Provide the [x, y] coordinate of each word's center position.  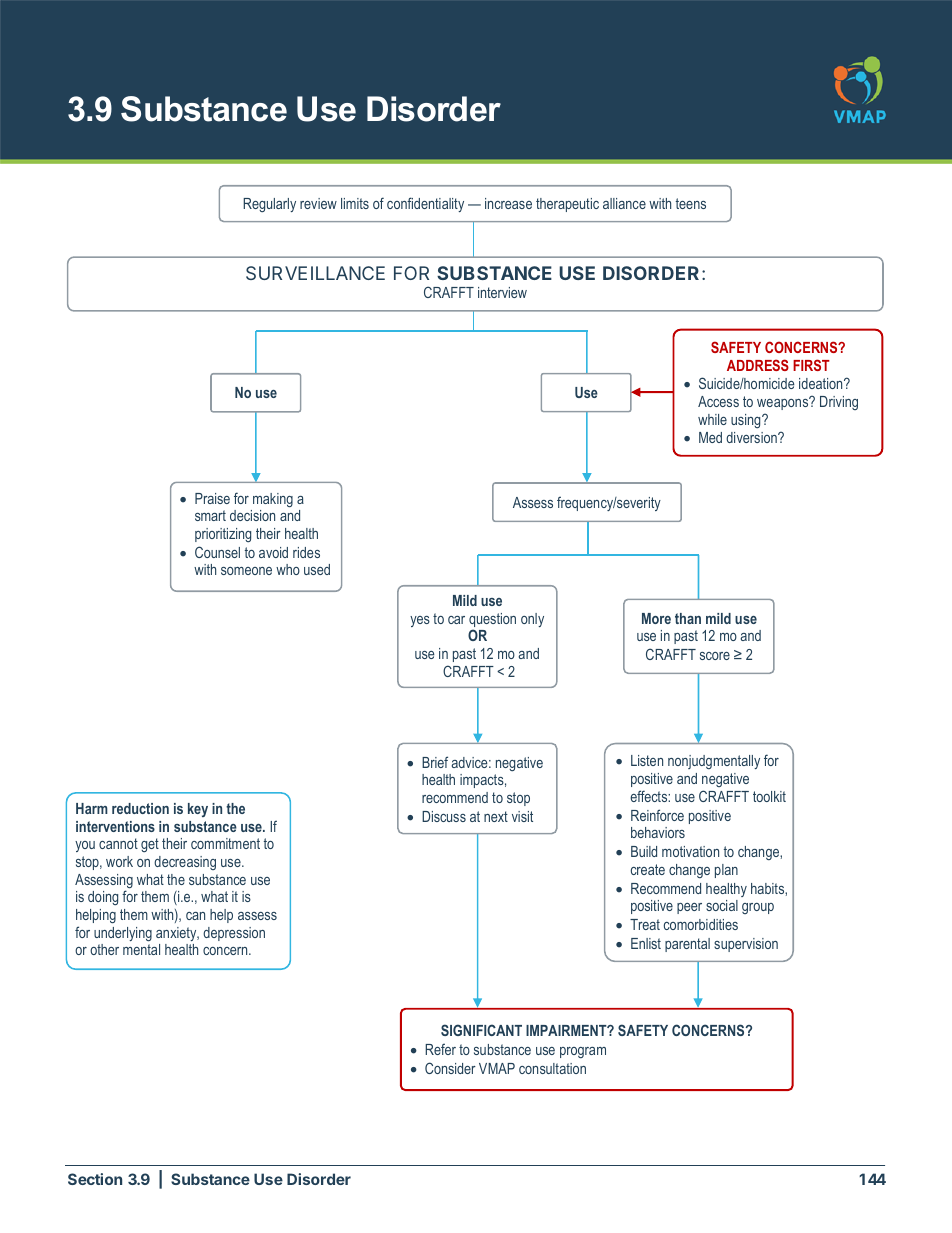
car [456, 620]
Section [95, 1179]
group [758, 908]
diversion [752, 437]
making [273, 500]
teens [691, 203]
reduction [140, 808]
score [715, 656]
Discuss [444, 816]
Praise [212, 498]
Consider [450, 1068]
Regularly [269, 205]
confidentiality [425, 204]
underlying [123, 934]
